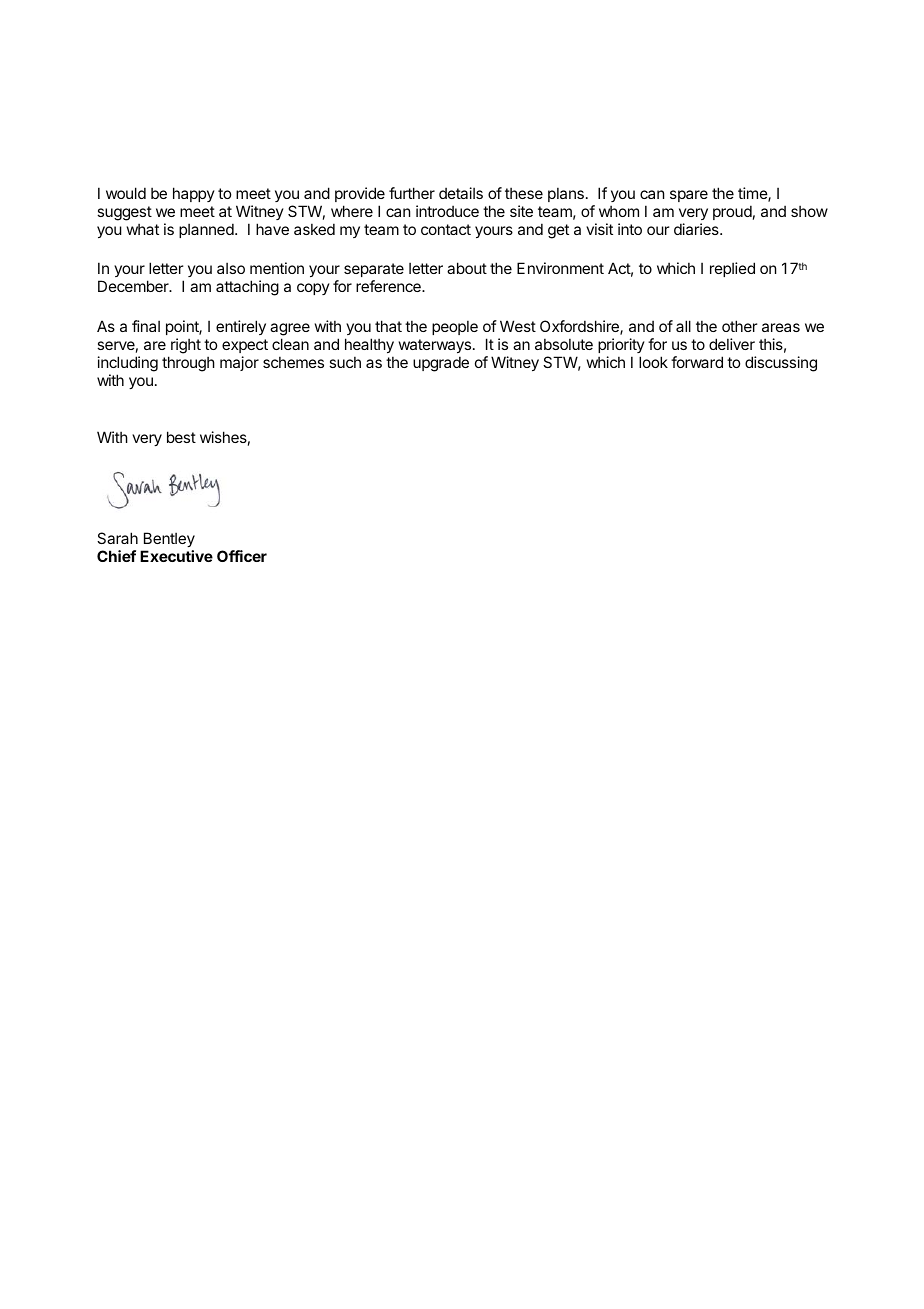  What do you see at coordinates (168, 541) in the screenshot?
I see `Bentley` at bounding box center [168, 541].
